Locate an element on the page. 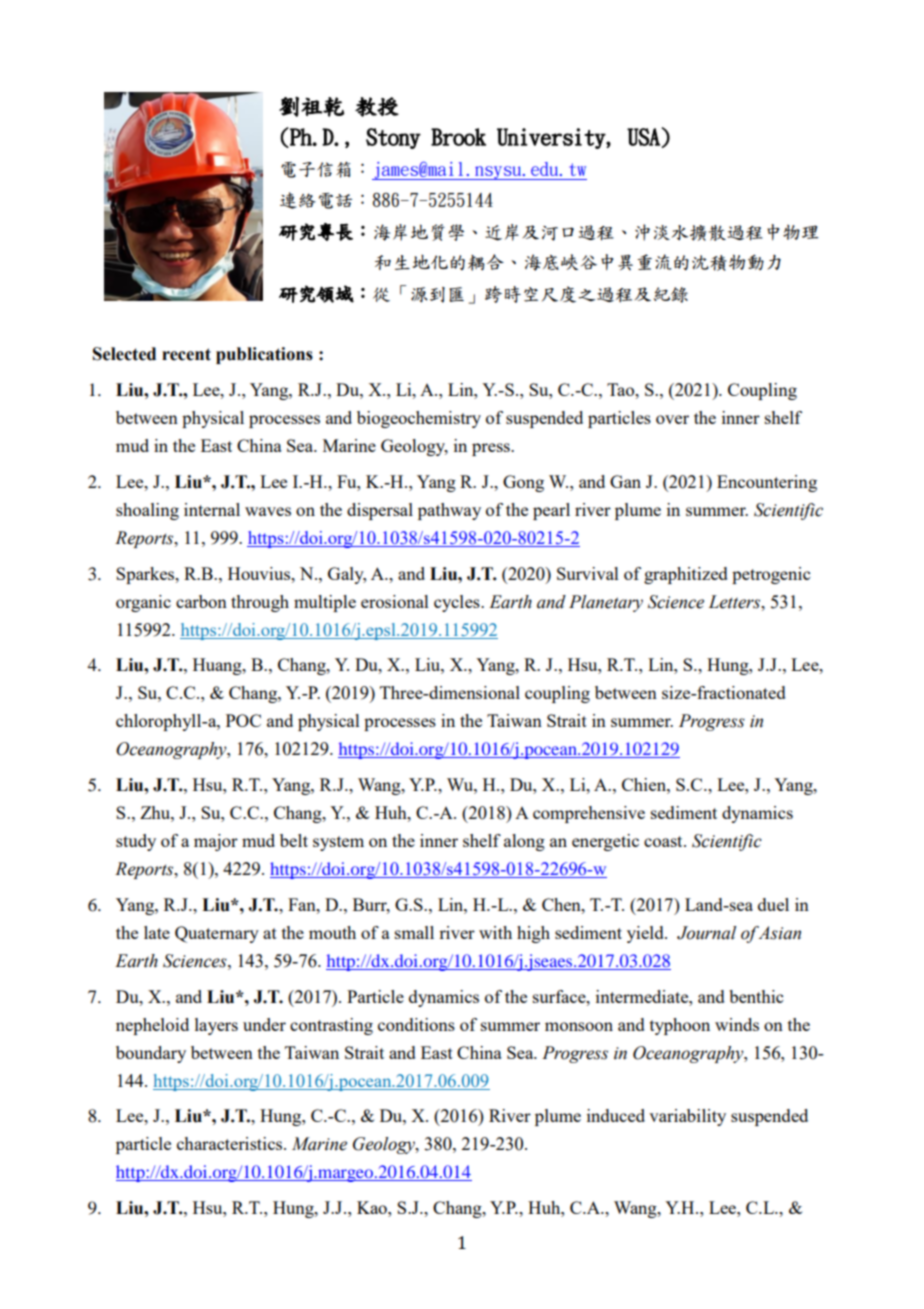  USA is located at coordinates (644, 138).
